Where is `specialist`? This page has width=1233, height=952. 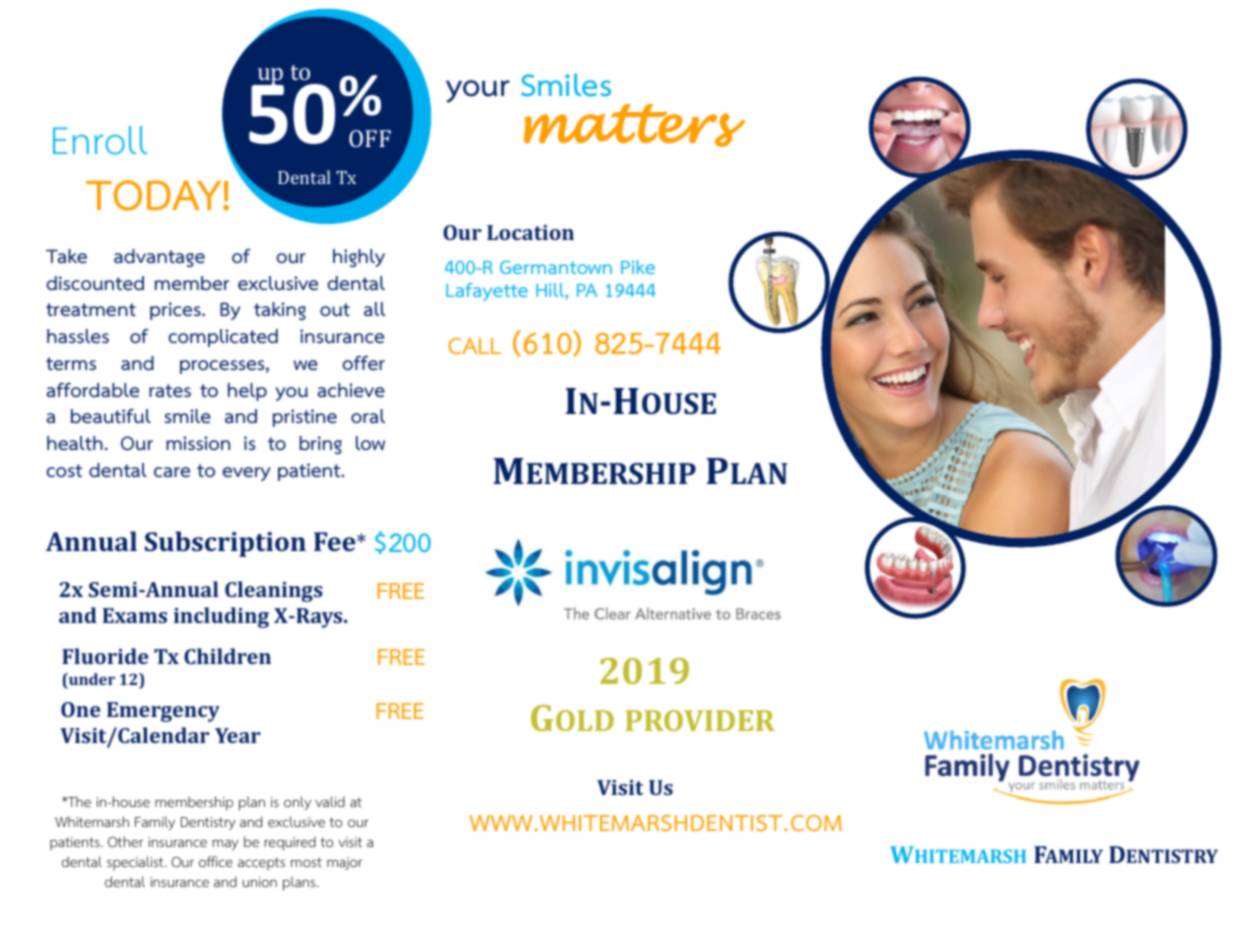
specialist is located at coordinates (136, 863).
